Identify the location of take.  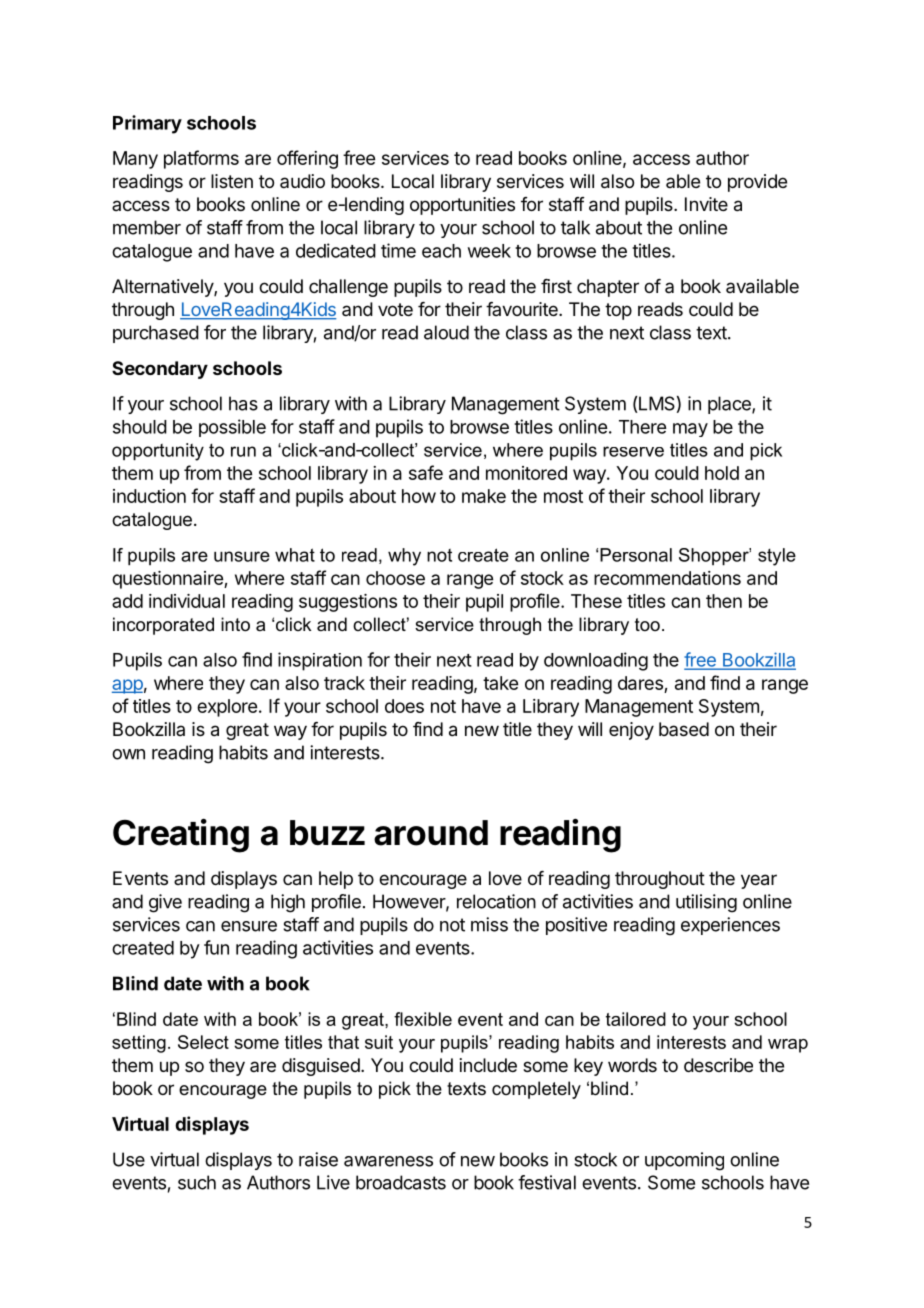
(500, 683).
